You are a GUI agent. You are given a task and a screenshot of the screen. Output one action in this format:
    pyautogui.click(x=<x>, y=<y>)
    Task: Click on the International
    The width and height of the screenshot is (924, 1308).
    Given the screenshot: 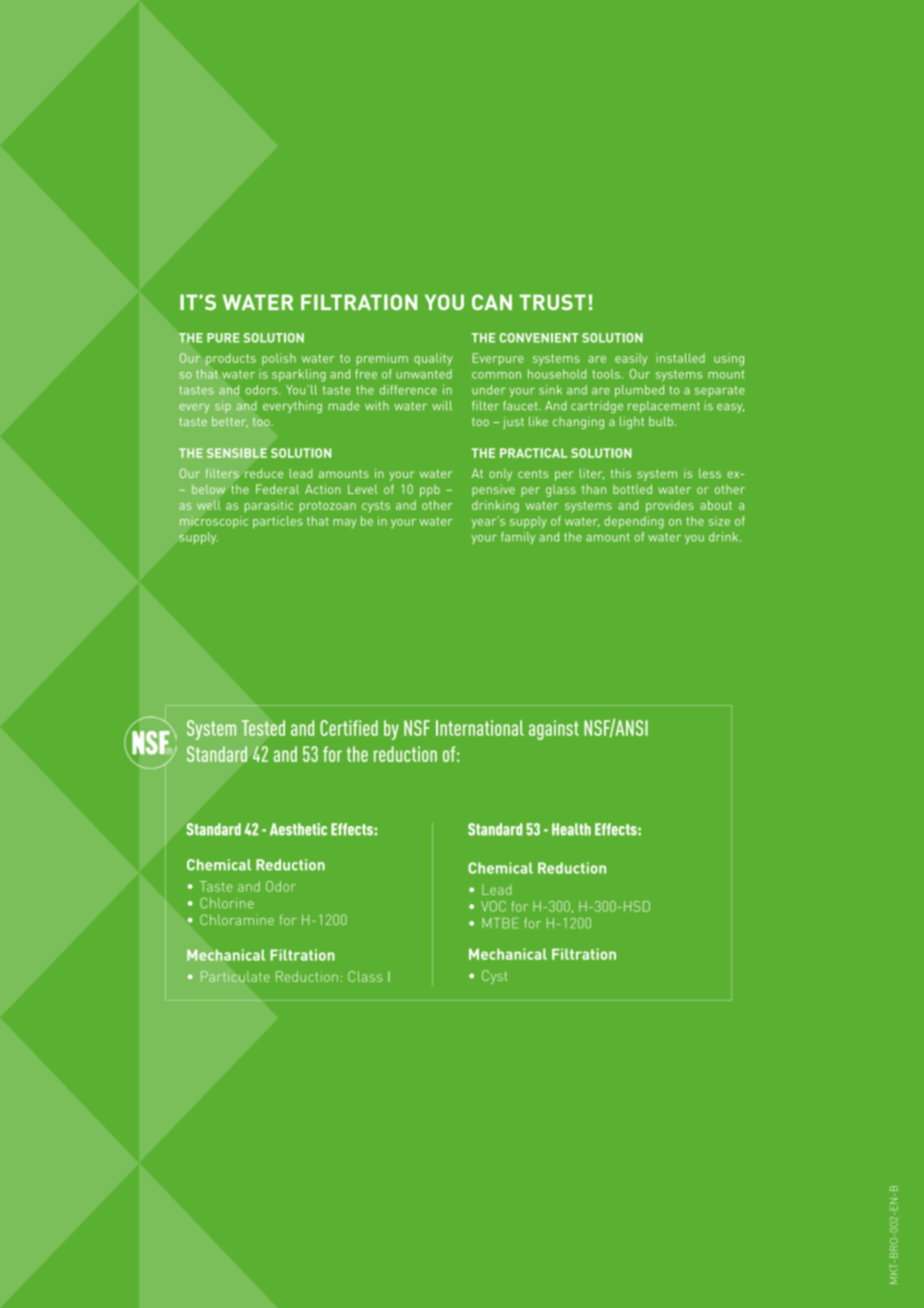 What is the action you would take?
    pyautogui.click(x=480, y=728)
